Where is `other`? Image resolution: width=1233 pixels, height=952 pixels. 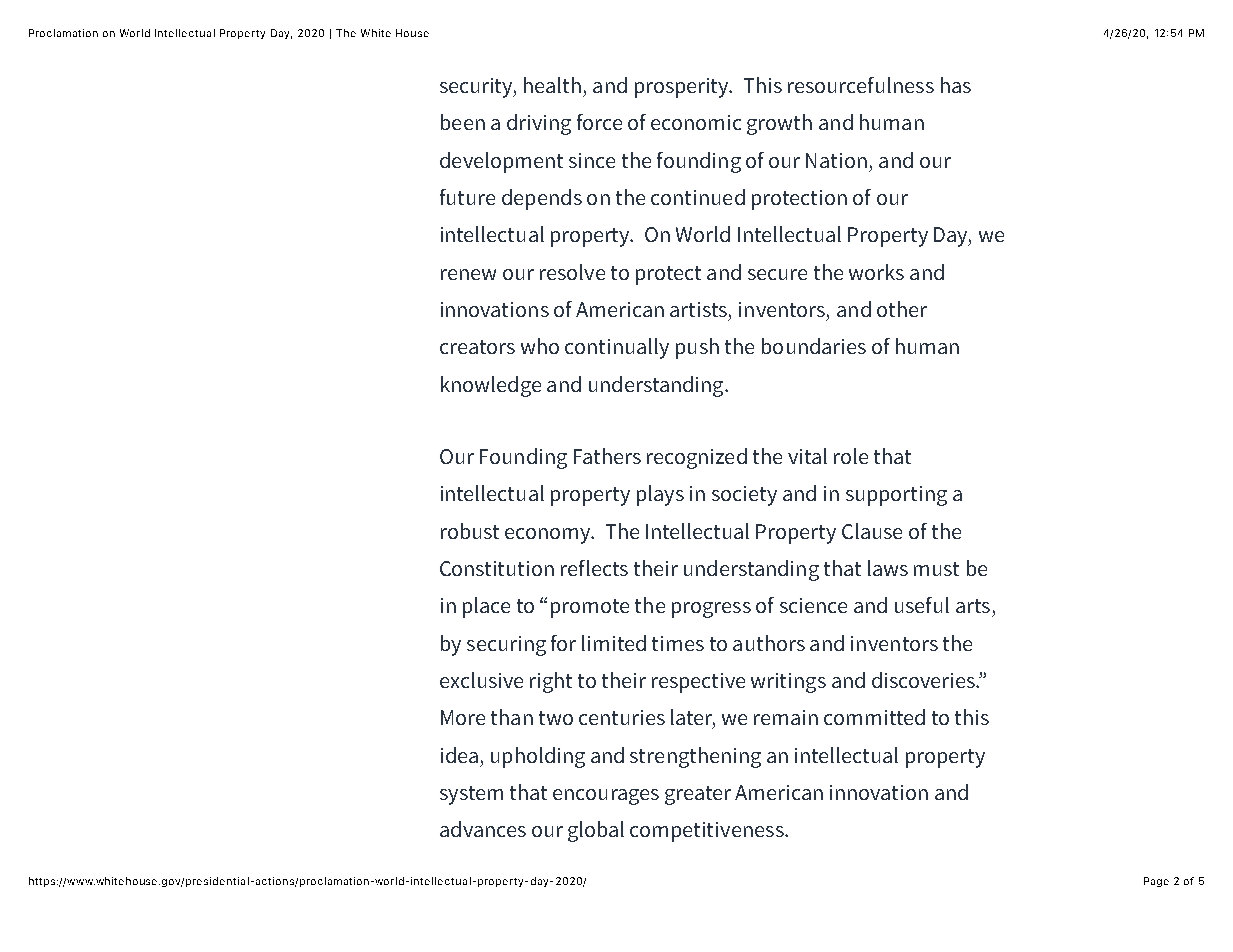 other is located at coordinates (902, 309).
